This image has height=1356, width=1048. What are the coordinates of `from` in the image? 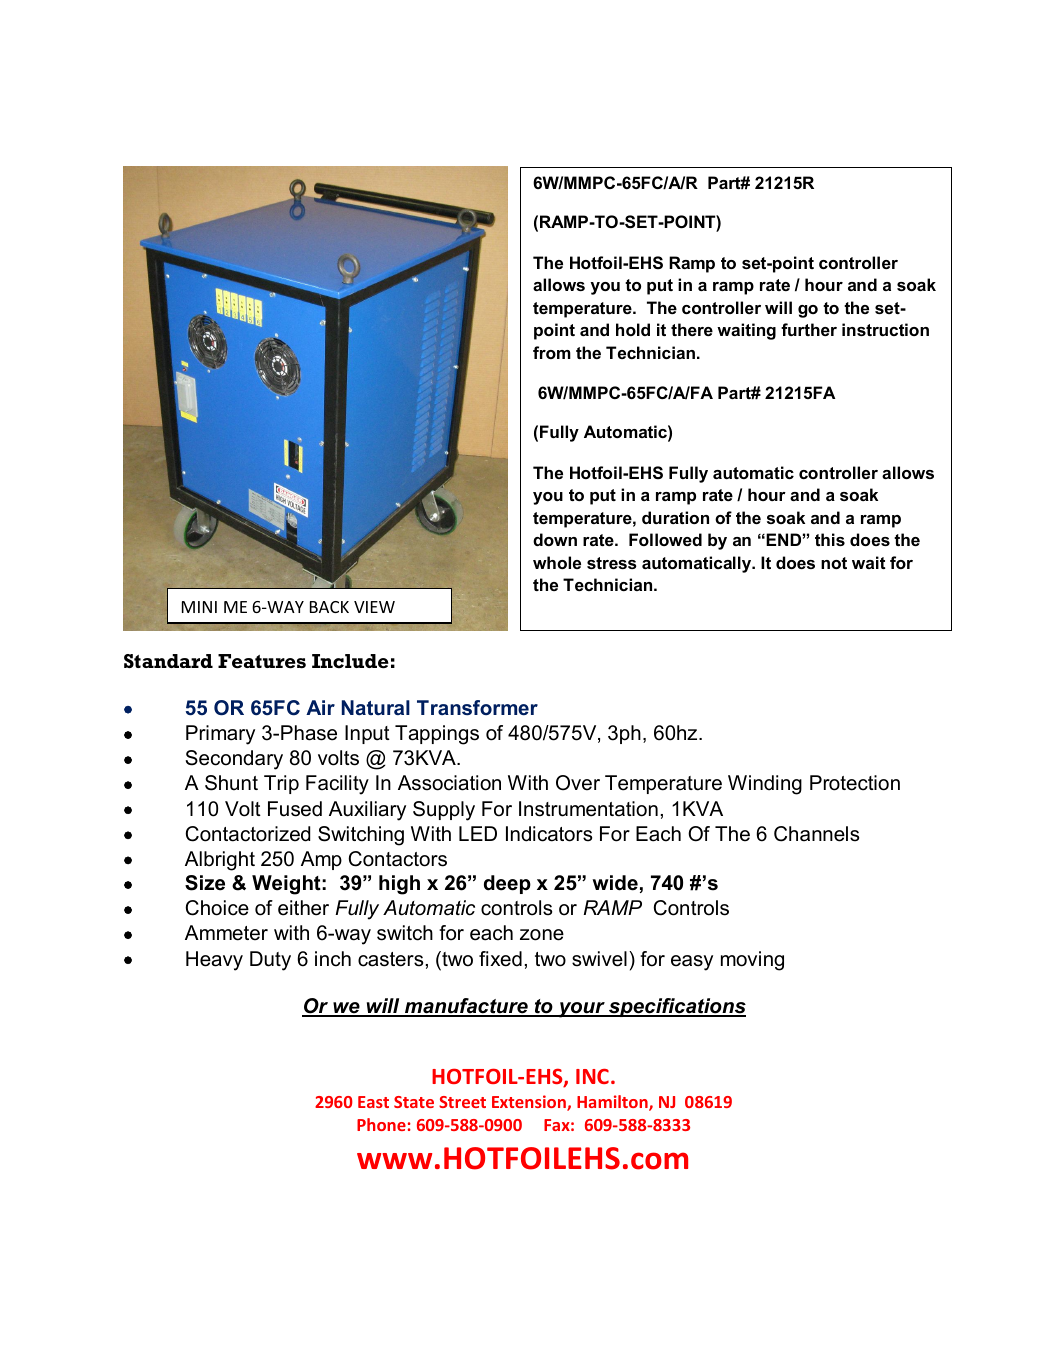 It's located at (552, 352).
